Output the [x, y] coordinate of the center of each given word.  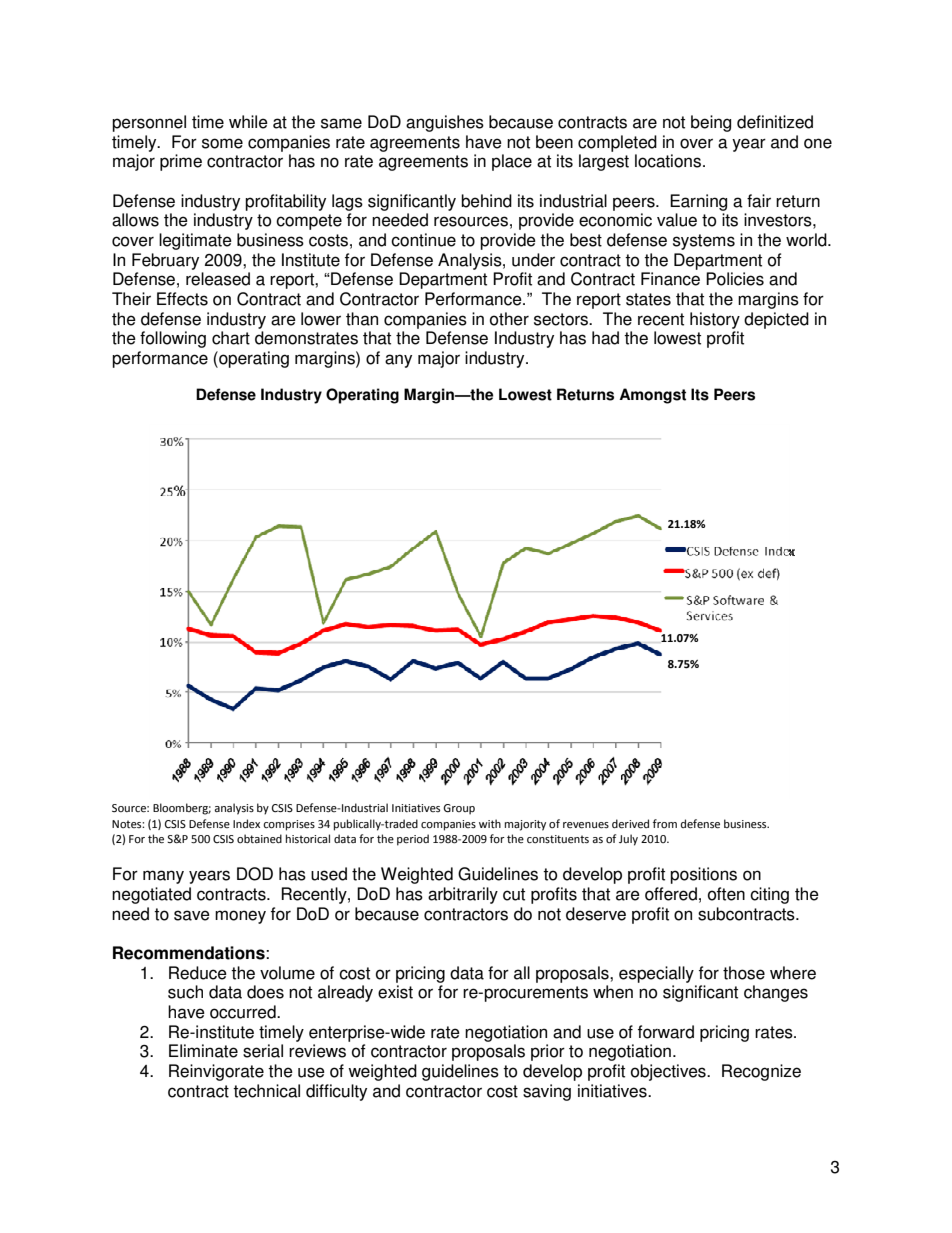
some [222, 143]
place [512, 162]
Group [459, 809]
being [711, 123]
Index [246, 823]
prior [548, 1052]
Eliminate [203, 1051]
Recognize [761, 1072]
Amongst [652, 396]
